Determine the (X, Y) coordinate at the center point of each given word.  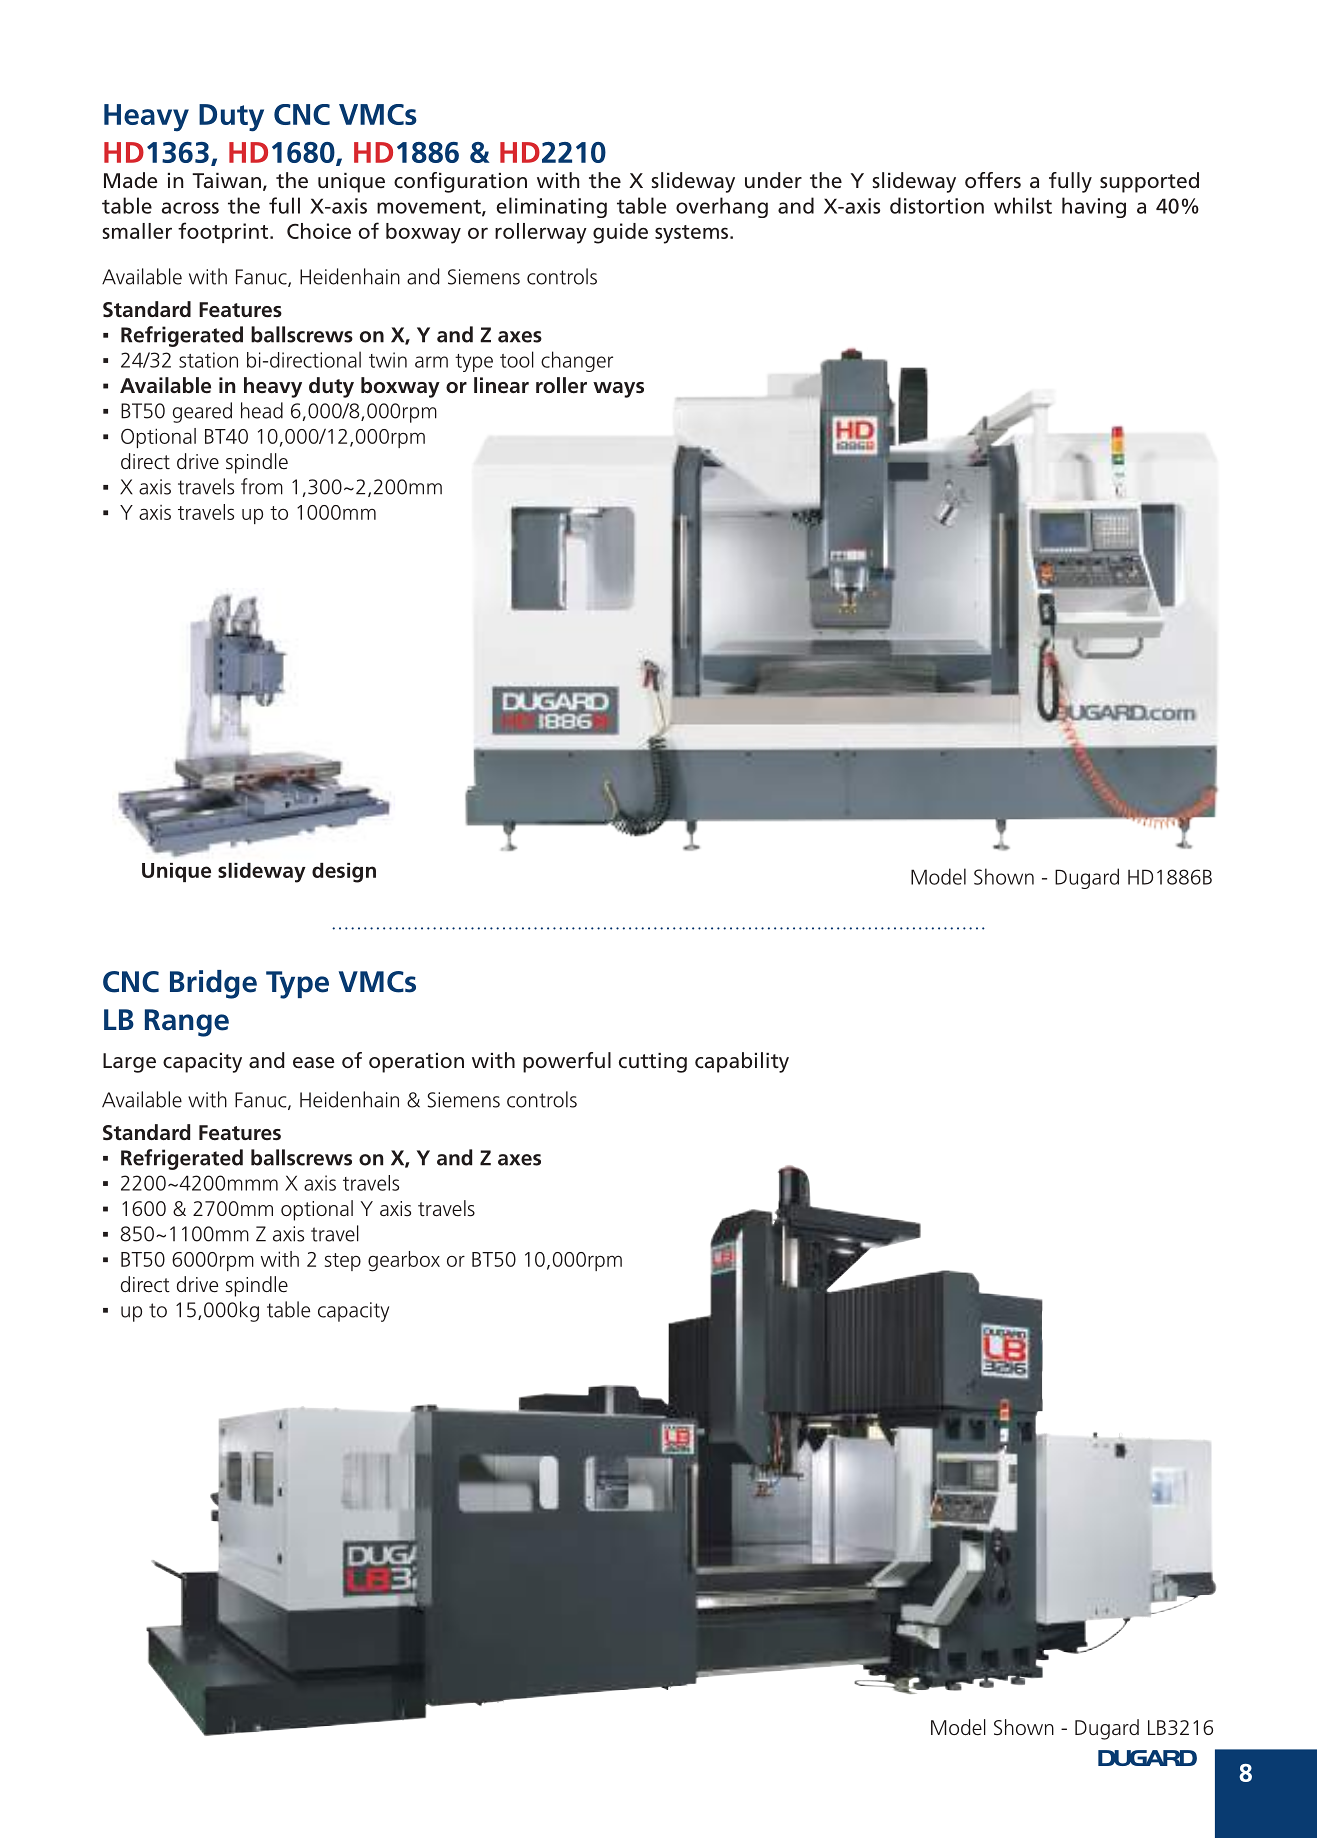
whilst (1023, 205)
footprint (224, 232)
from (262, 486)
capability (742, 1062)
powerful (567, 1062)
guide (620, 233)
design (344, 873)
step (343, 1262)
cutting (653, 1063)
